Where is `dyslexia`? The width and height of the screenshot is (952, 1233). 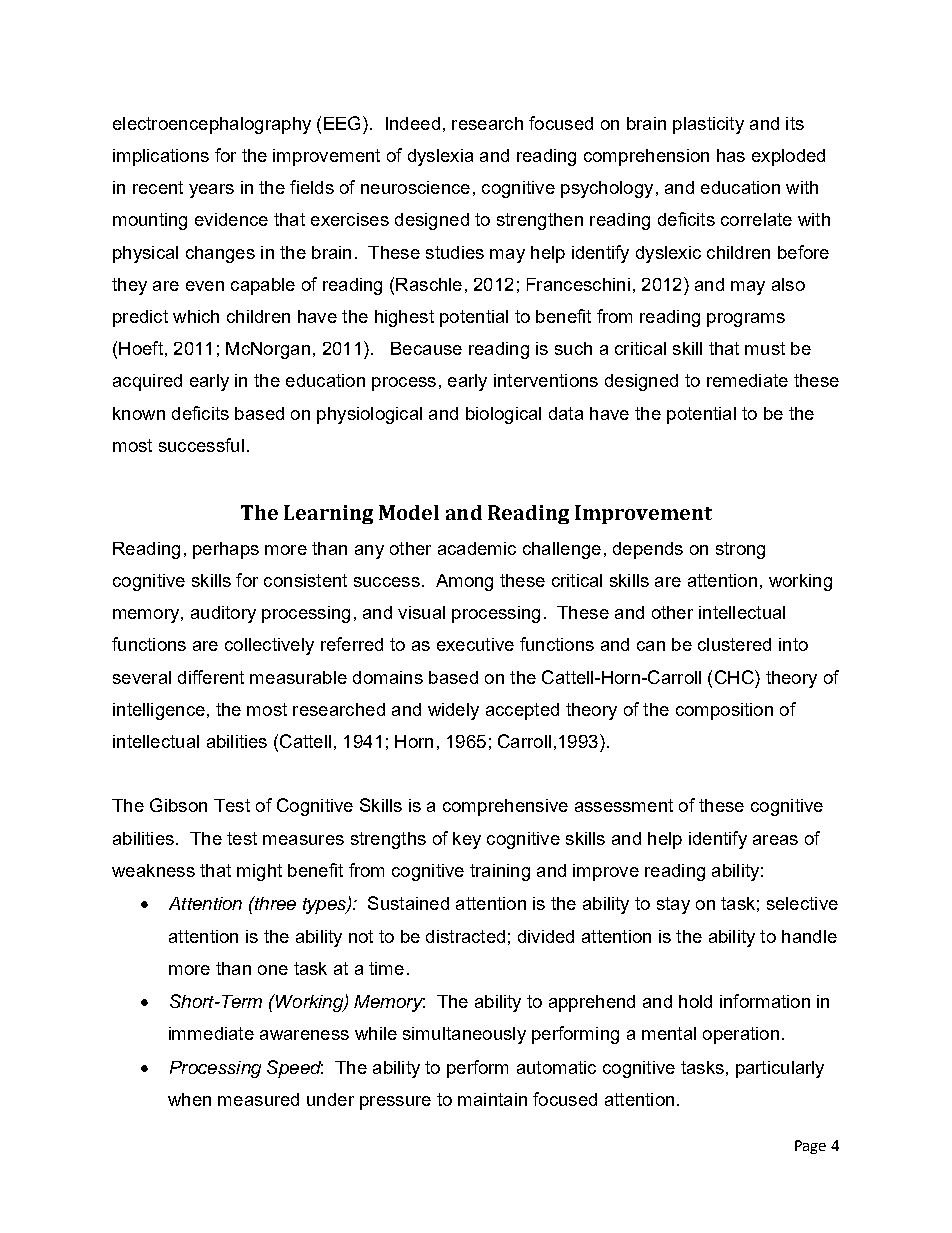
dyslexia is located at coordinates (440, 157).
